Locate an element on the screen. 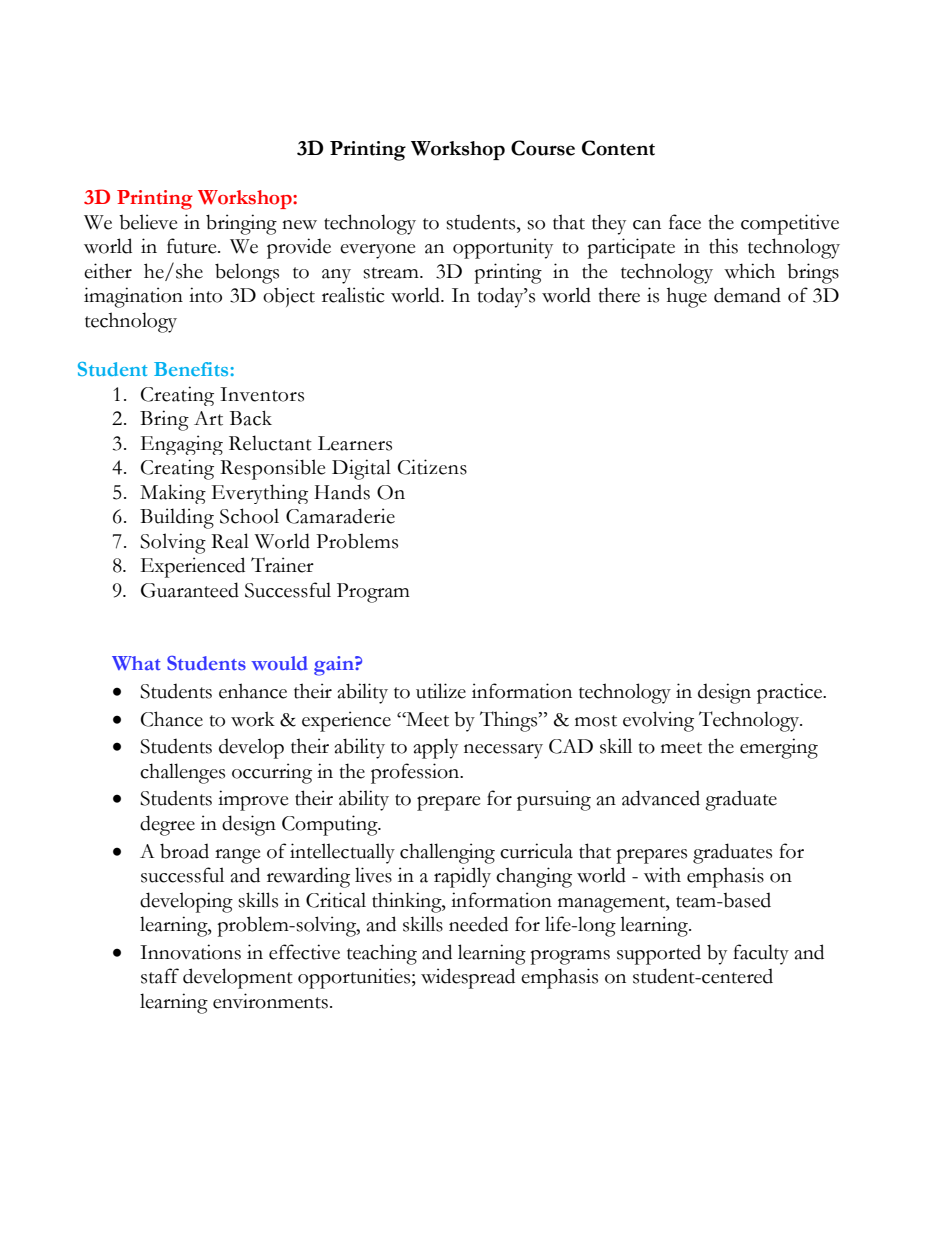 The image size is (952, 1233). Course is located at coordinates (543, 148).
